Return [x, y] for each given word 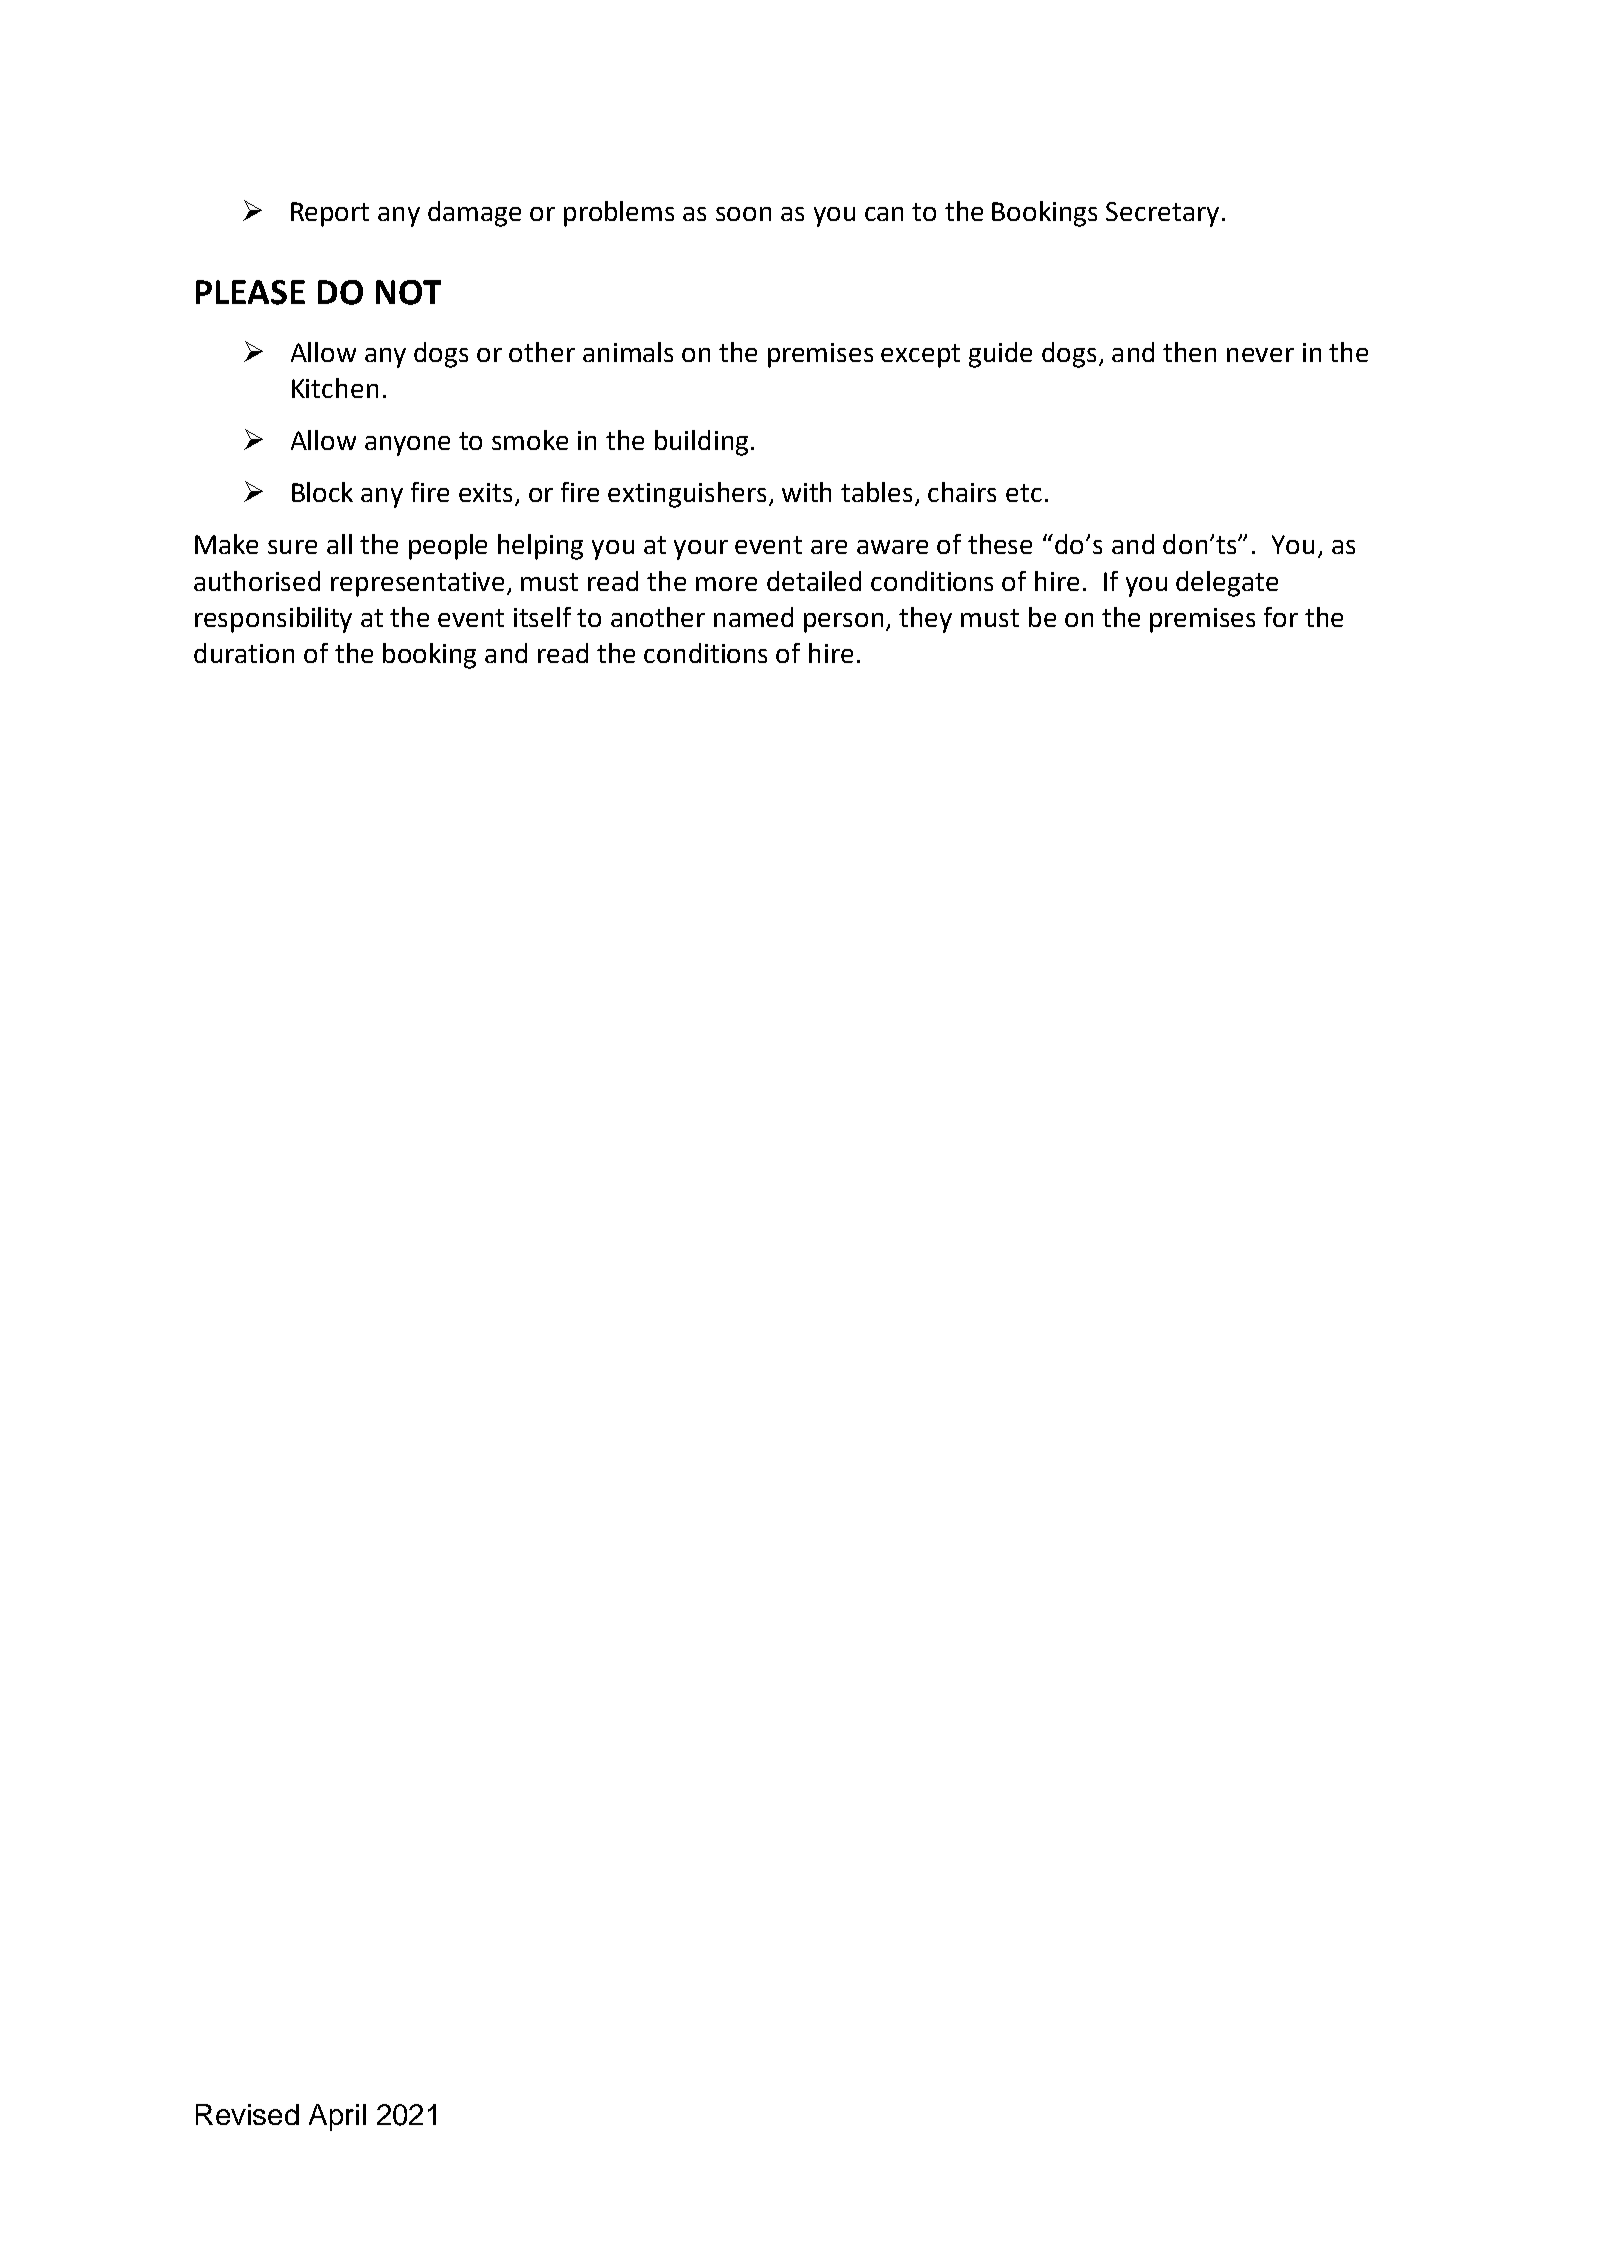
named [753, 617]
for [1281, 617]
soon [743, 214]
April [337, 2117]
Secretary [1162, 214]
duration [244, 653]
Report [330, 214]
